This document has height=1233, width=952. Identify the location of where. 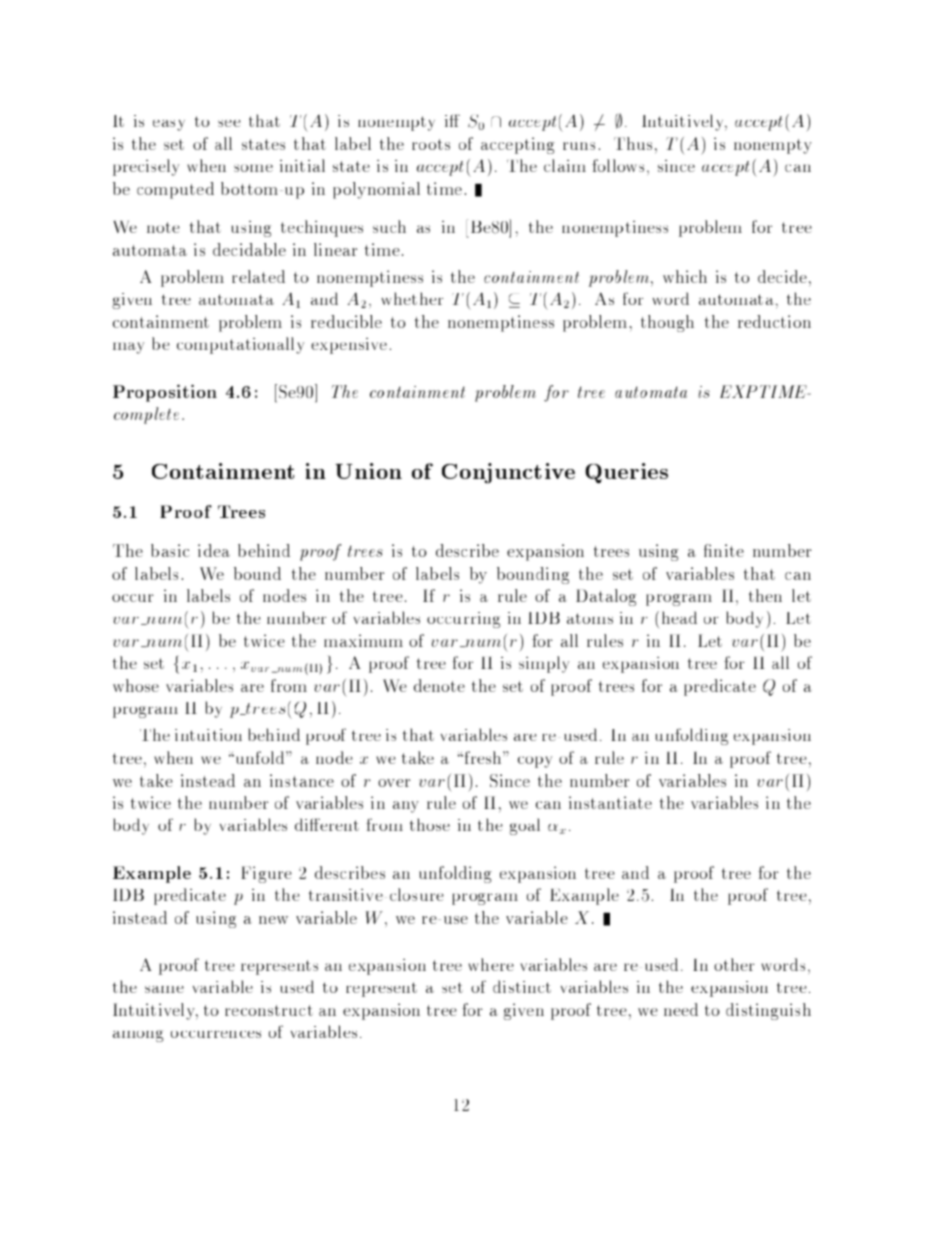
(491, 964).
